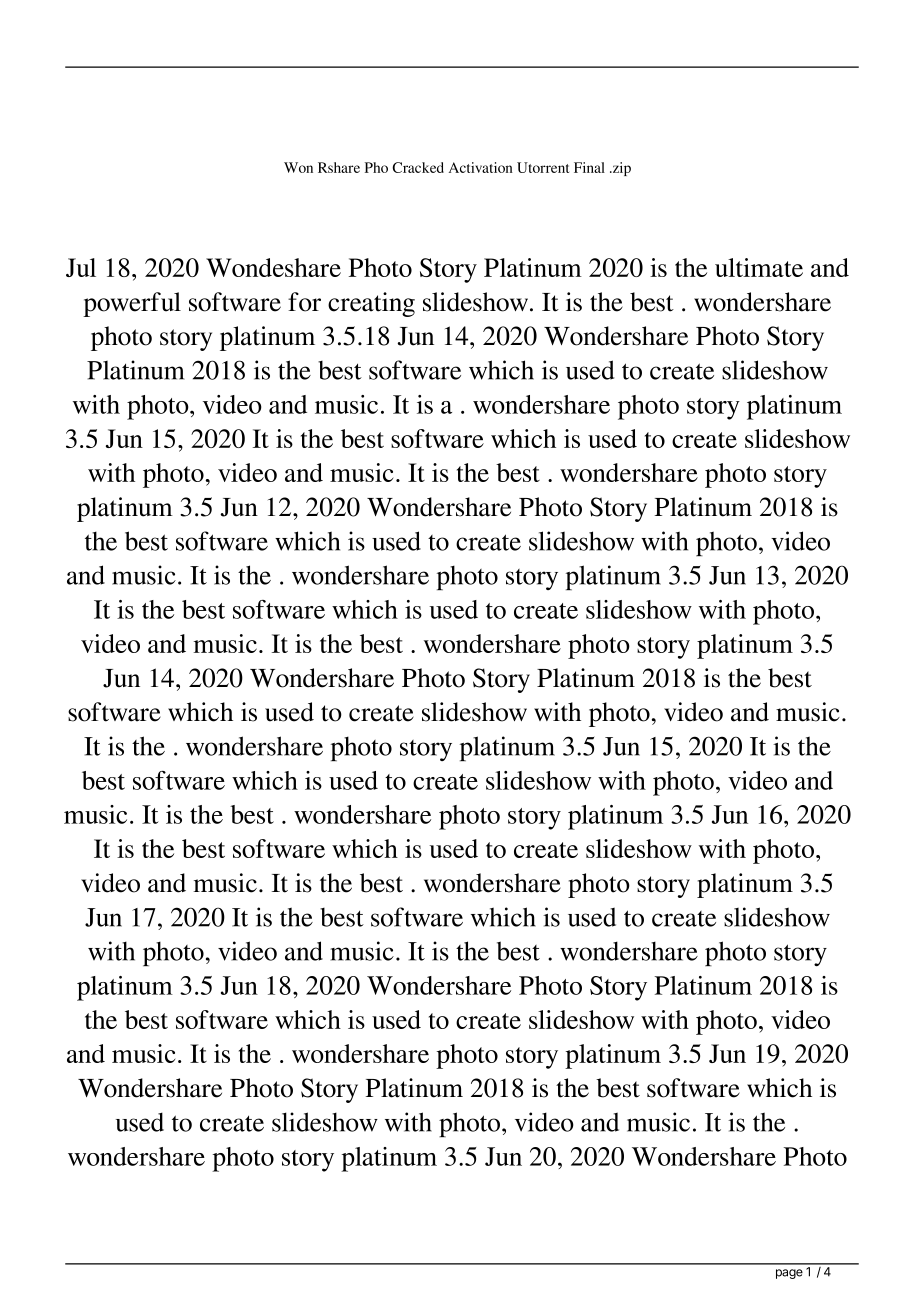 The height and width of the page is (1308, 924). Describe the element at coordinates (789, 1274) in the page. I see `page` at that location.
